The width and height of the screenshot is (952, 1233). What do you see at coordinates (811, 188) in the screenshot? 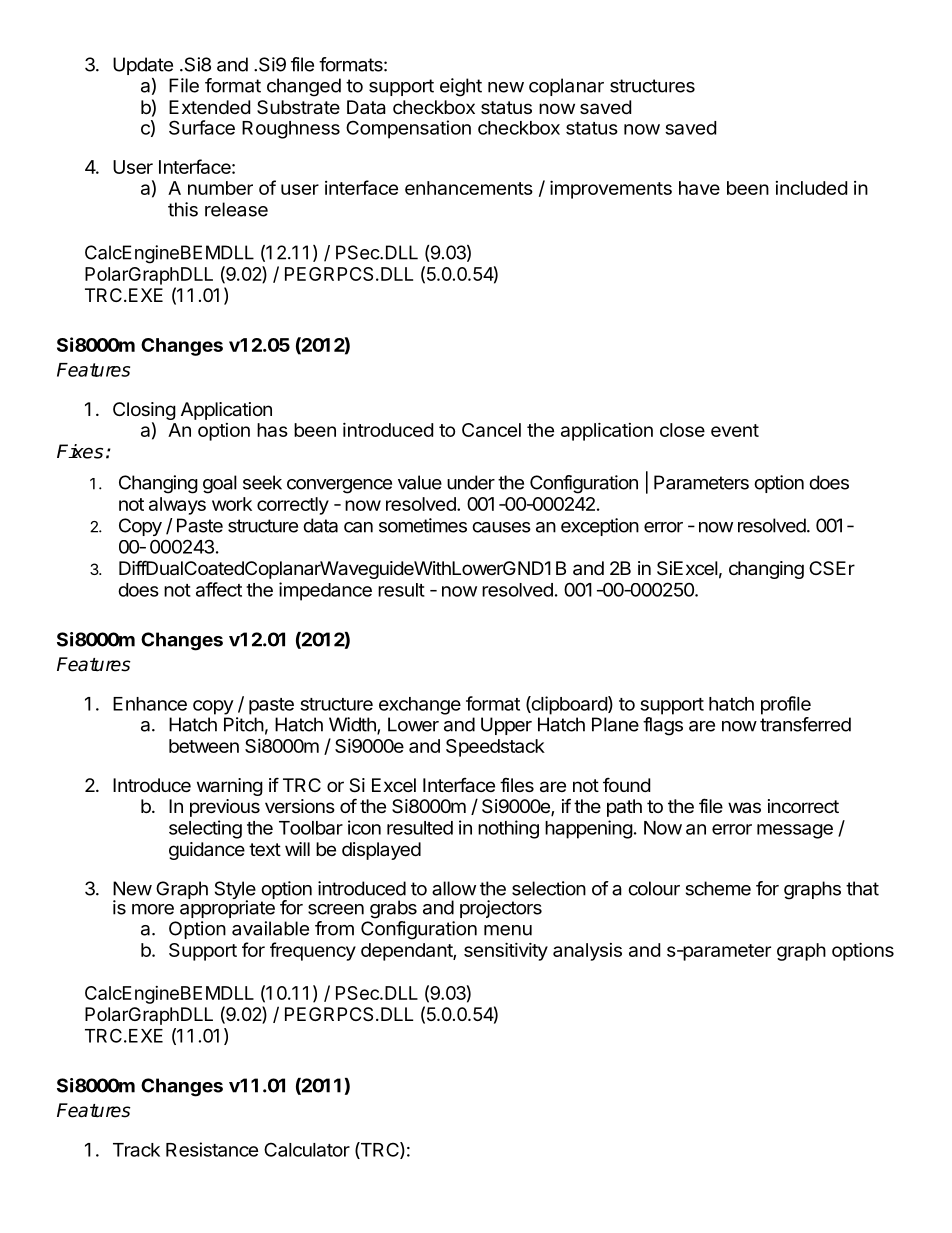
I see `included` at bounding box center [811, 188].
